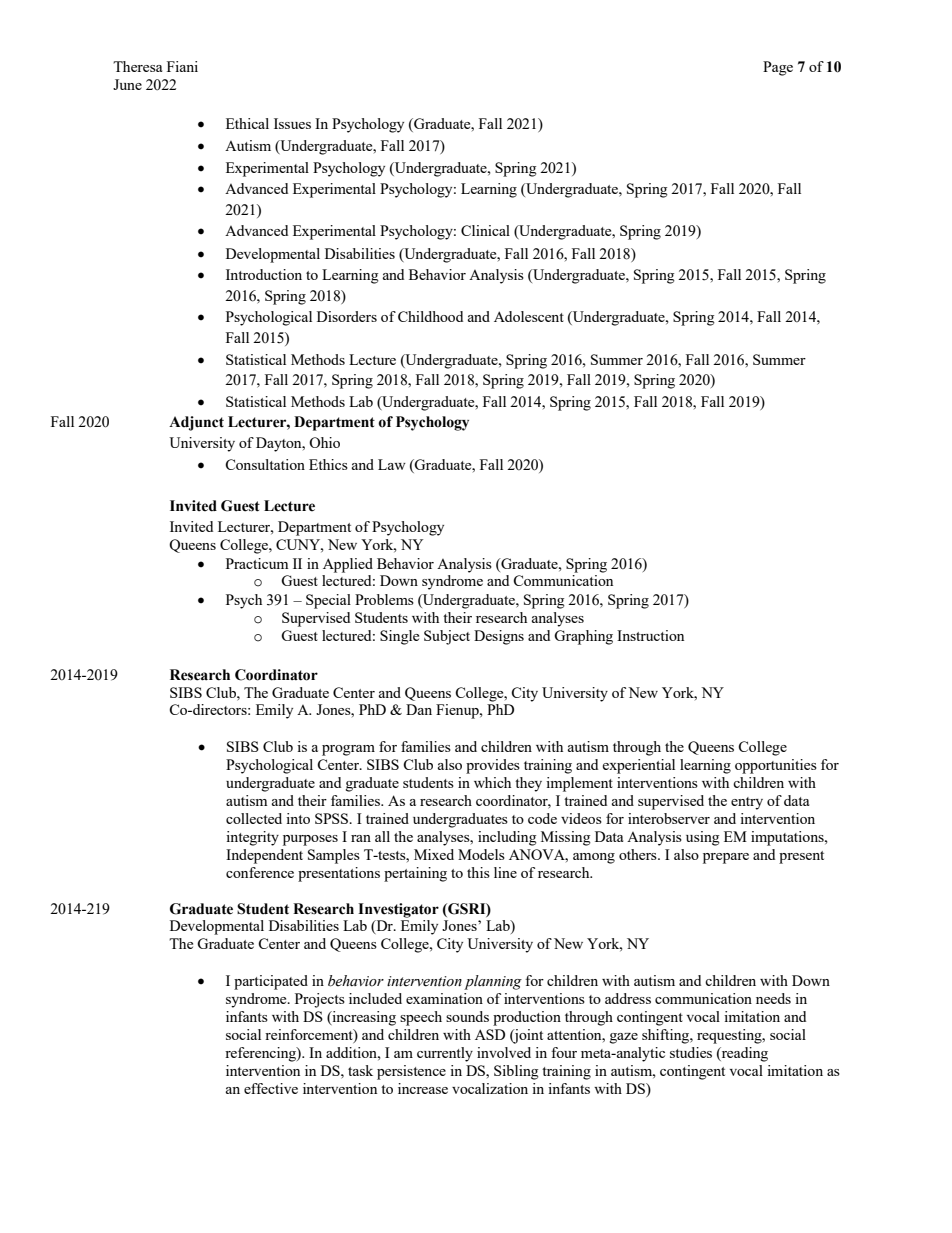  I want to click on effective, so click(271, 1088).
